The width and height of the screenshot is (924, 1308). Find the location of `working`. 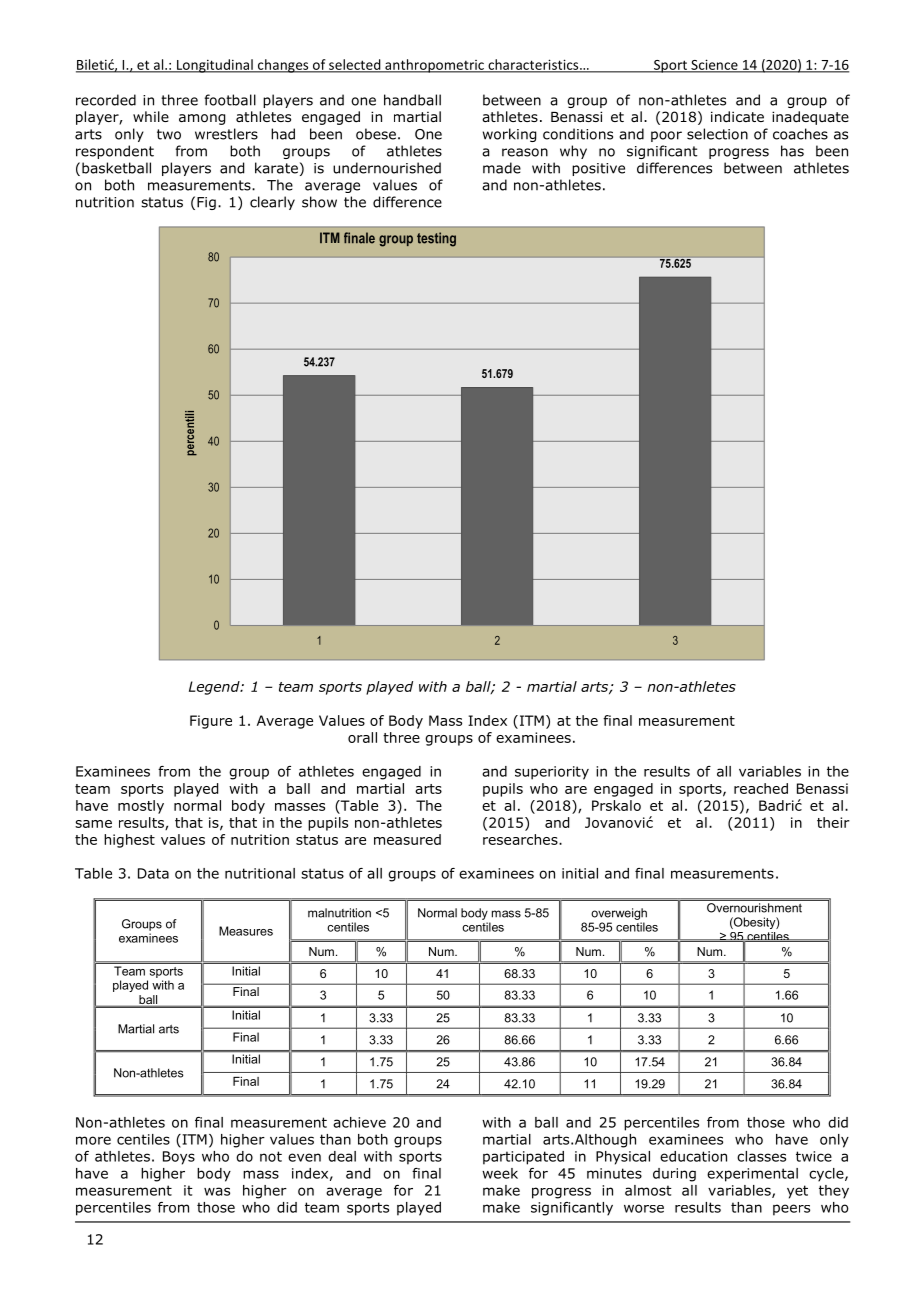

working is located at coordinates (509, 135).
